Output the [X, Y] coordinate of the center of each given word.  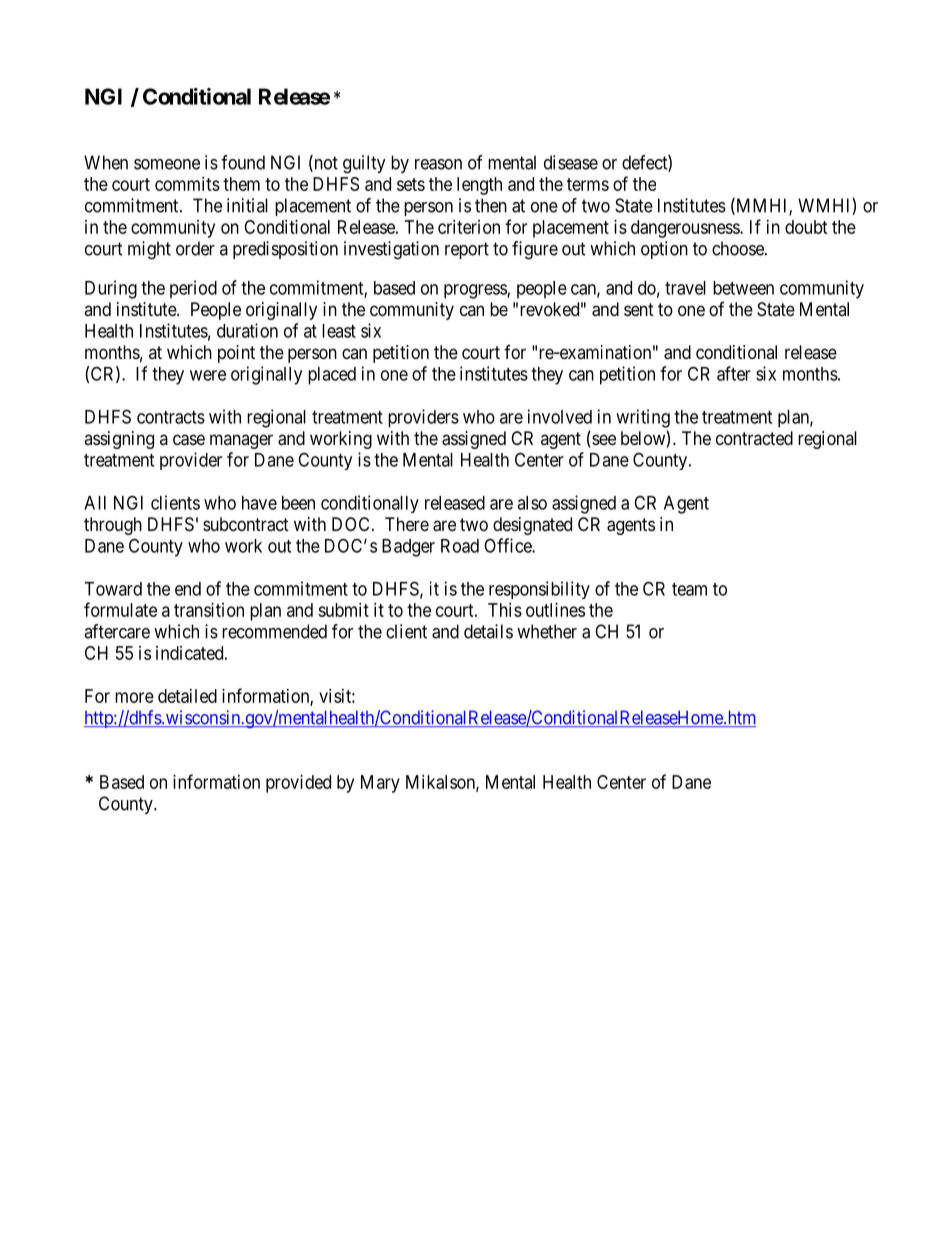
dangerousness [686, 229]
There [407, 524]
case [189, 440]
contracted [754, 438]
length [479, 186]
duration [247, 330]
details [488, 631]
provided [298, 784]
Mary [380, 784]
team [689, 589]
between [743, 288]
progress [476, 291]
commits [187, 184]
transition [209, 610]
